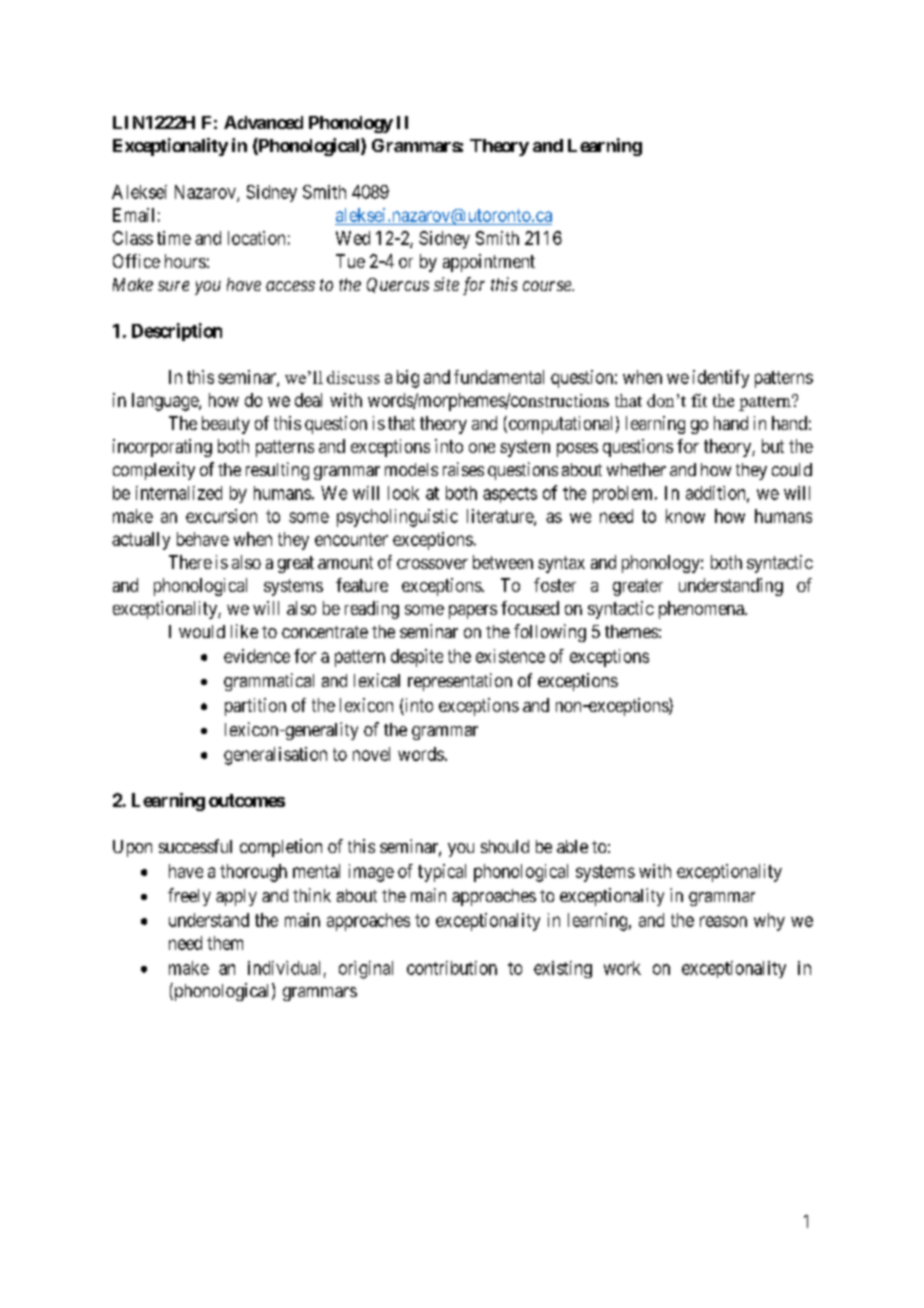  What do you see at coordinates (353, 238) in the screenshot?
I see `Wed` at bounding box center [353, 238].
